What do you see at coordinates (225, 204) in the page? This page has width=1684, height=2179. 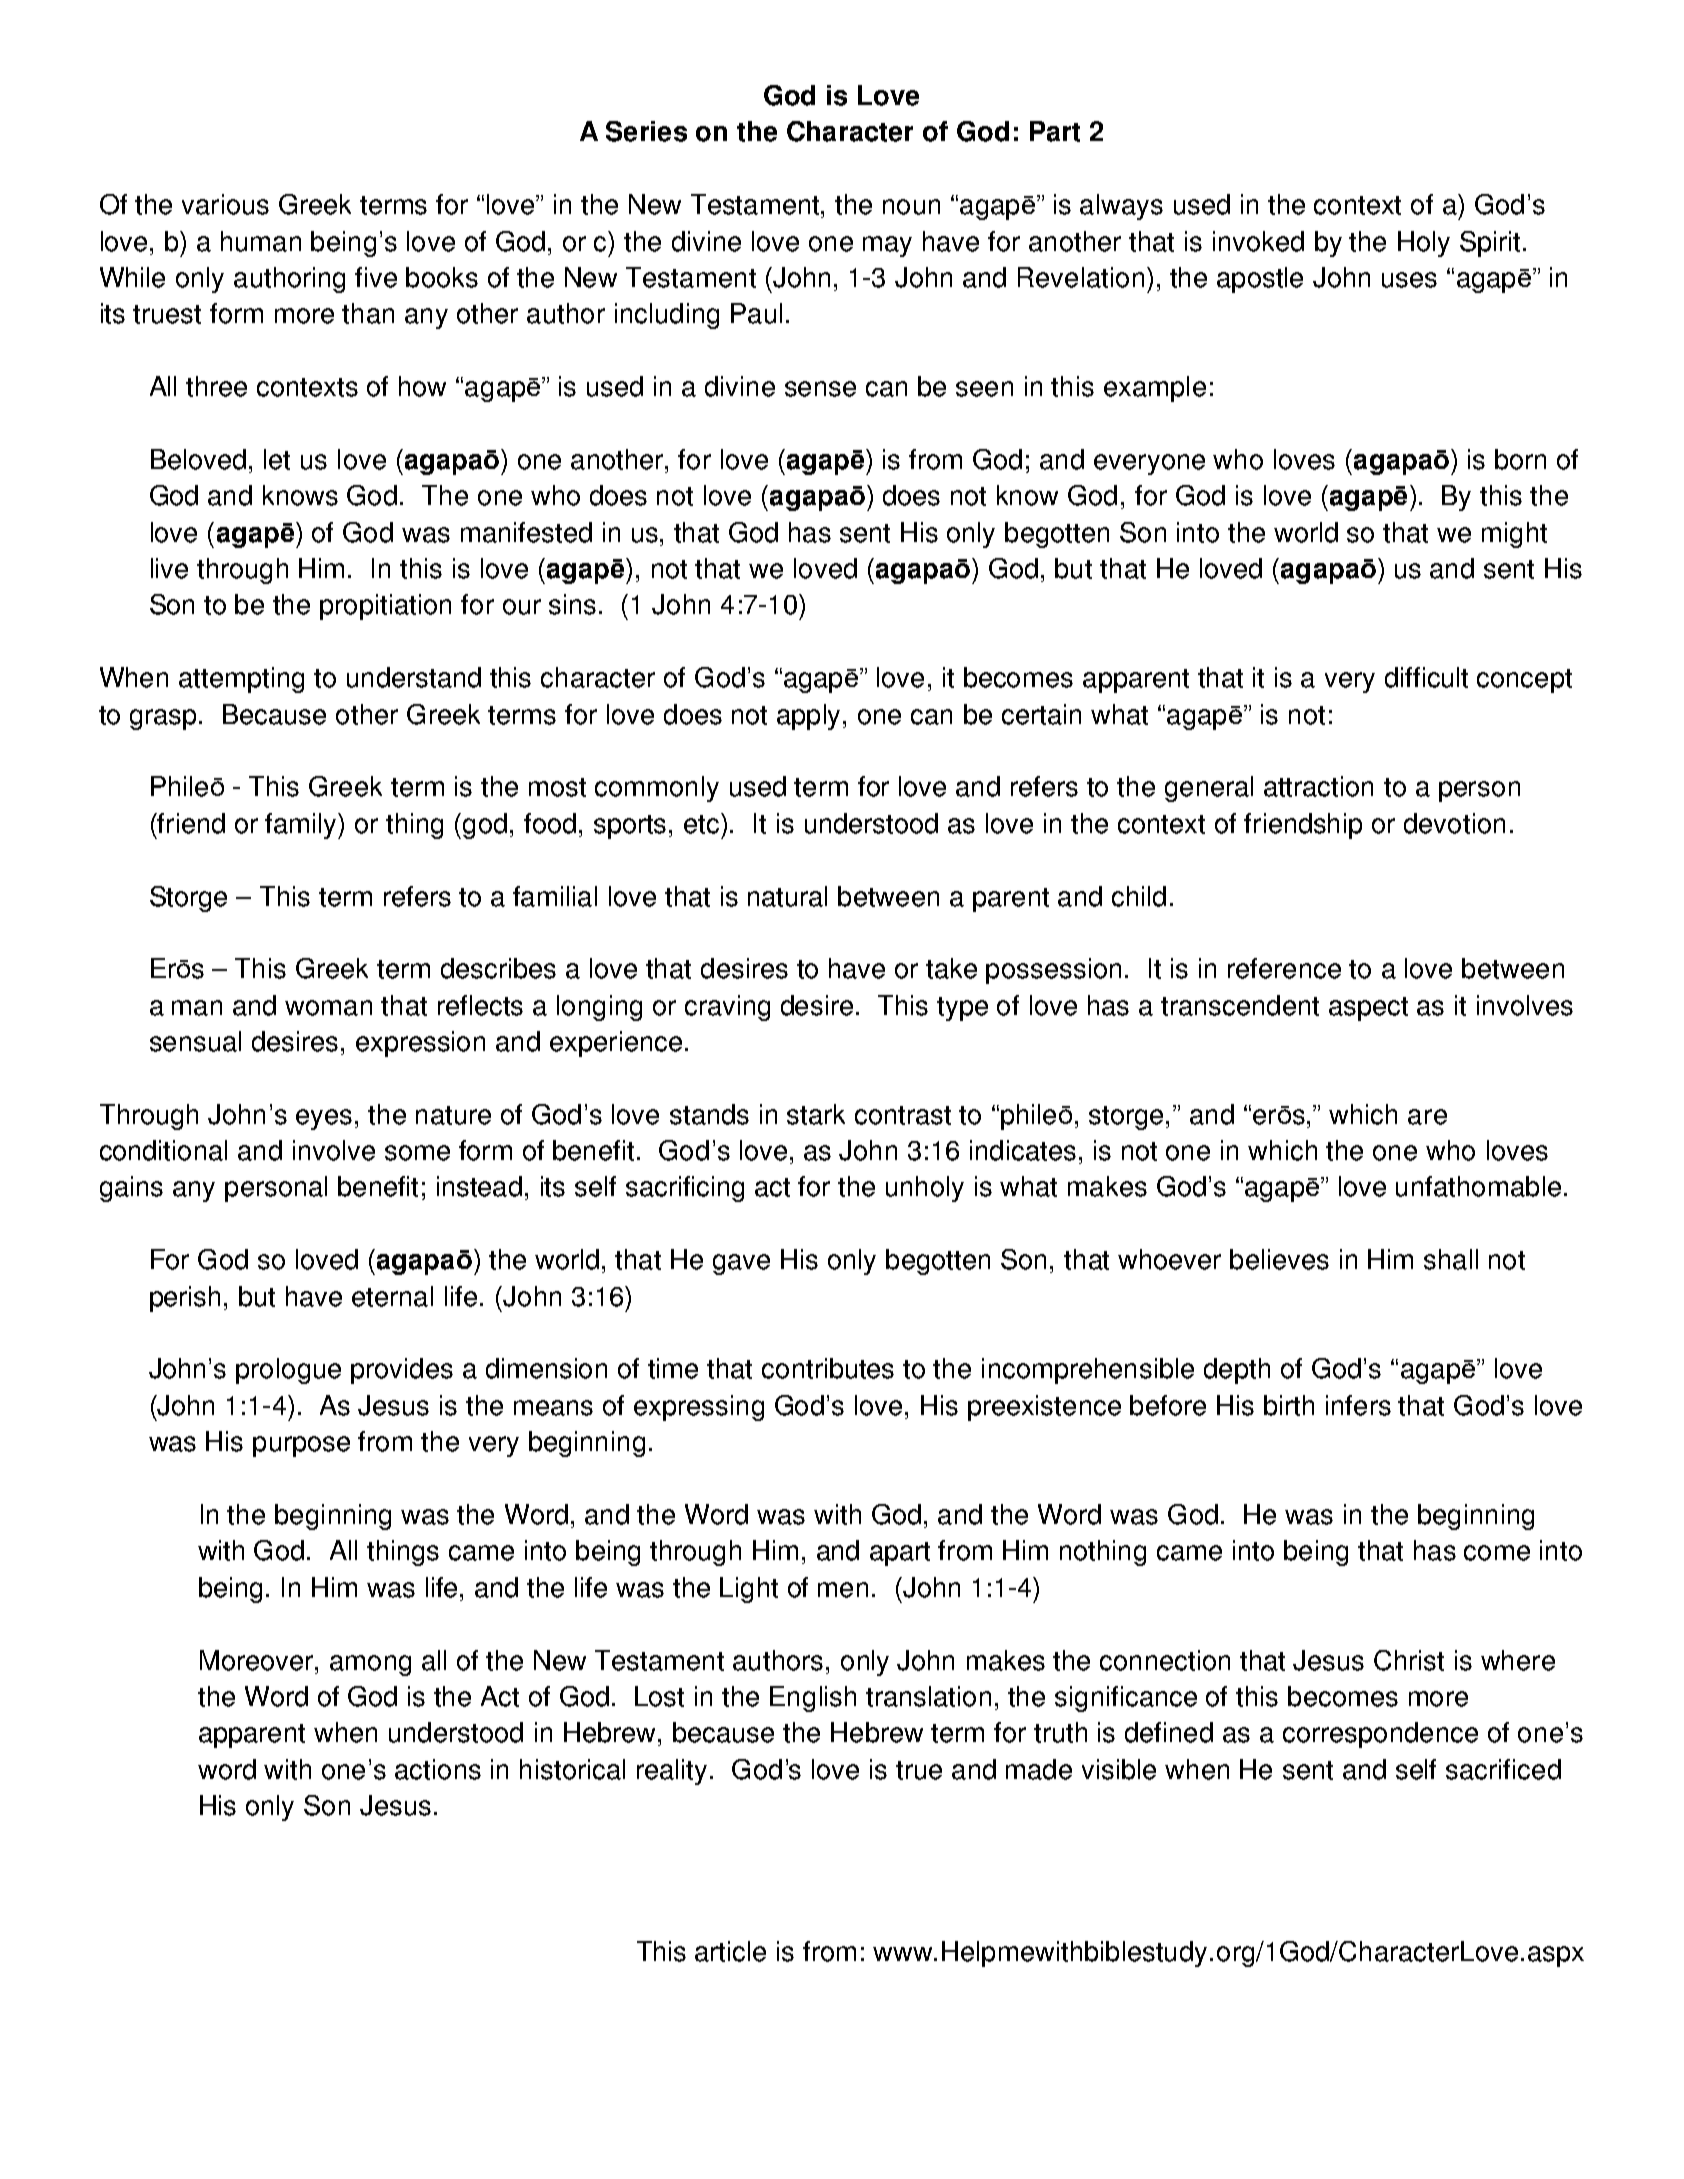 I see `various` at bounding box center [225, 204].
